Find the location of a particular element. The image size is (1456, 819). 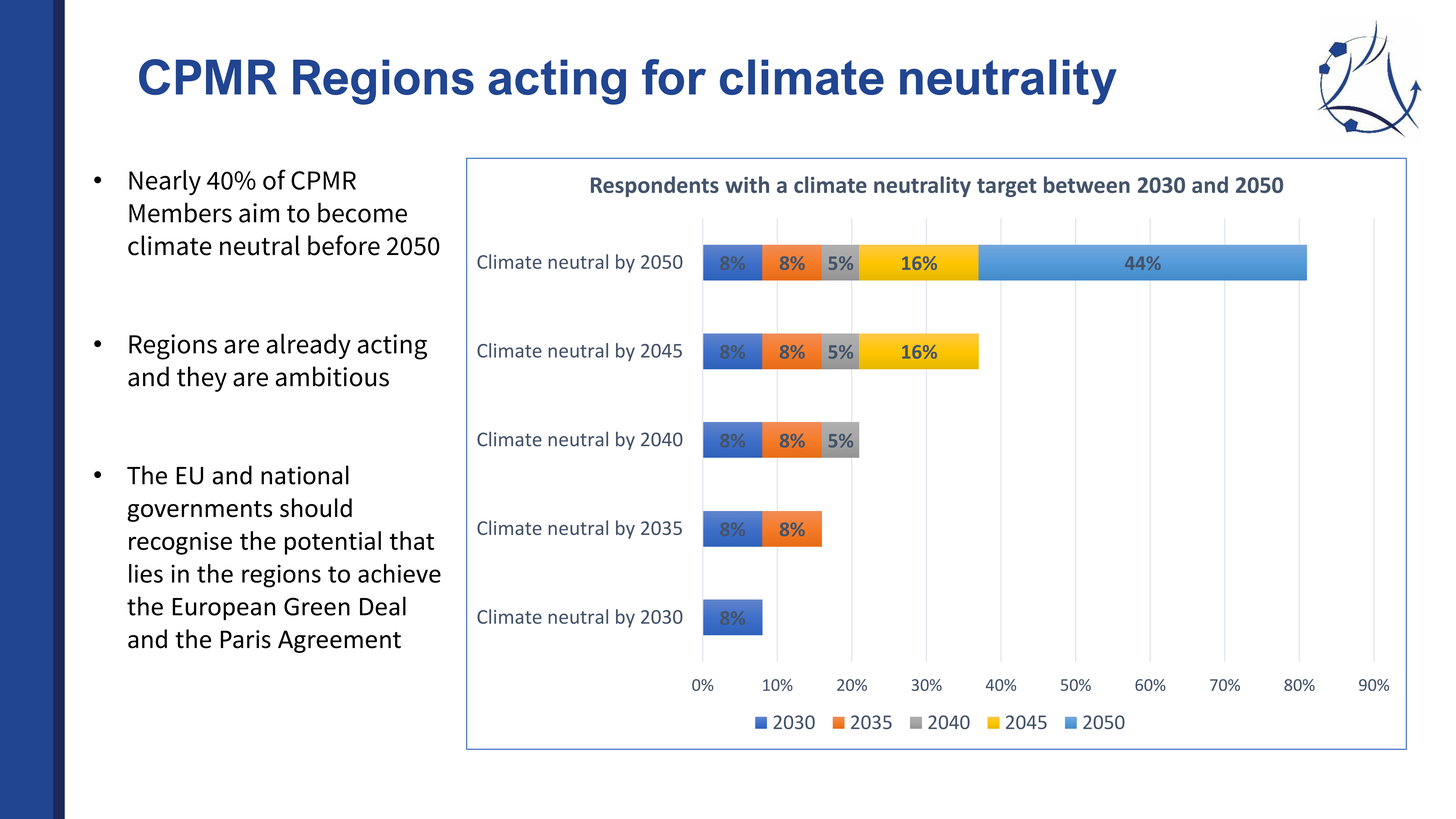

between is located at coordinates (1087, 184).
